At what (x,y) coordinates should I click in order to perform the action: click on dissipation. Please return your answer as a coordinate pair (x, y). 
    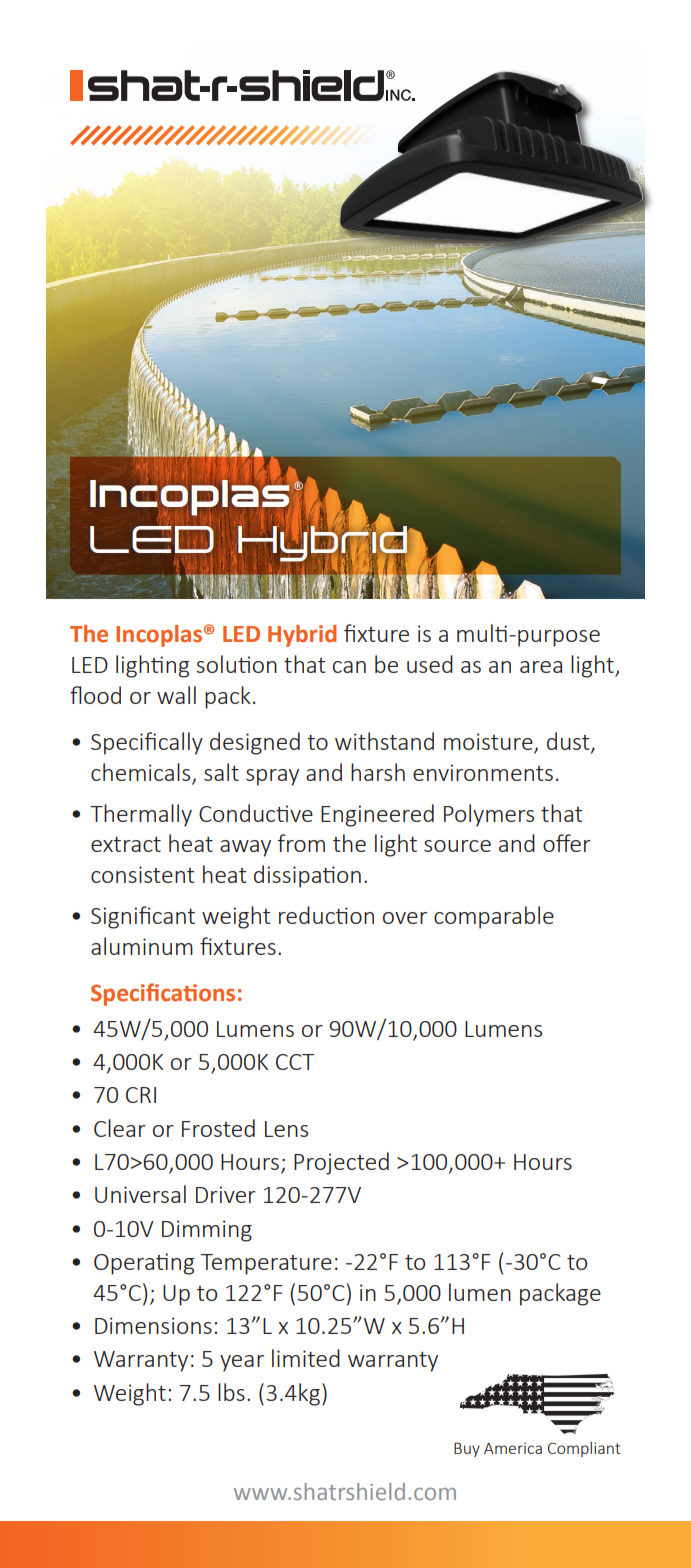
    Looking at the image, I should click on (307, 876).
